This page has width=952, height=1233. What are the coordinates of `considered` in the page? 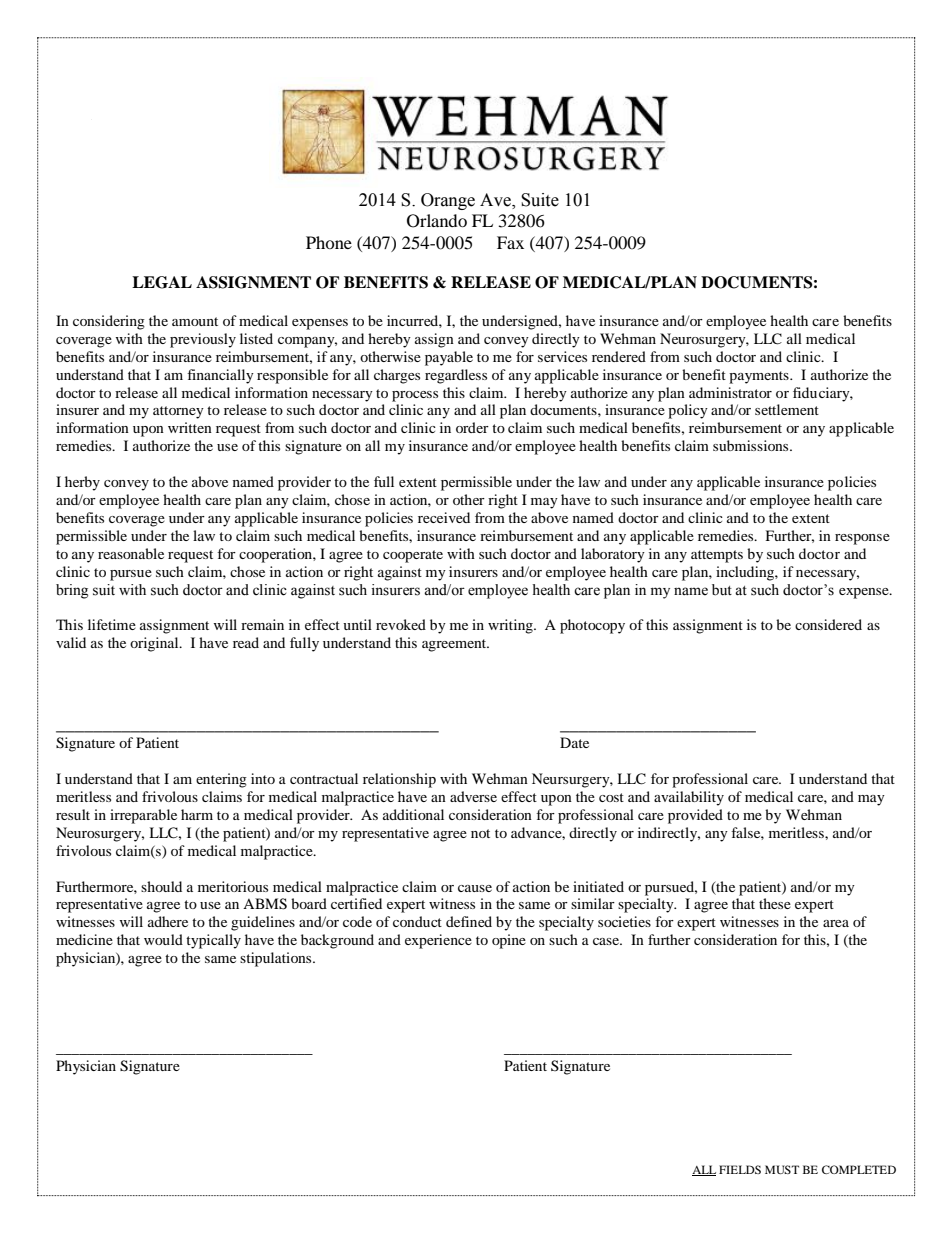 It's located at (828, 624).
